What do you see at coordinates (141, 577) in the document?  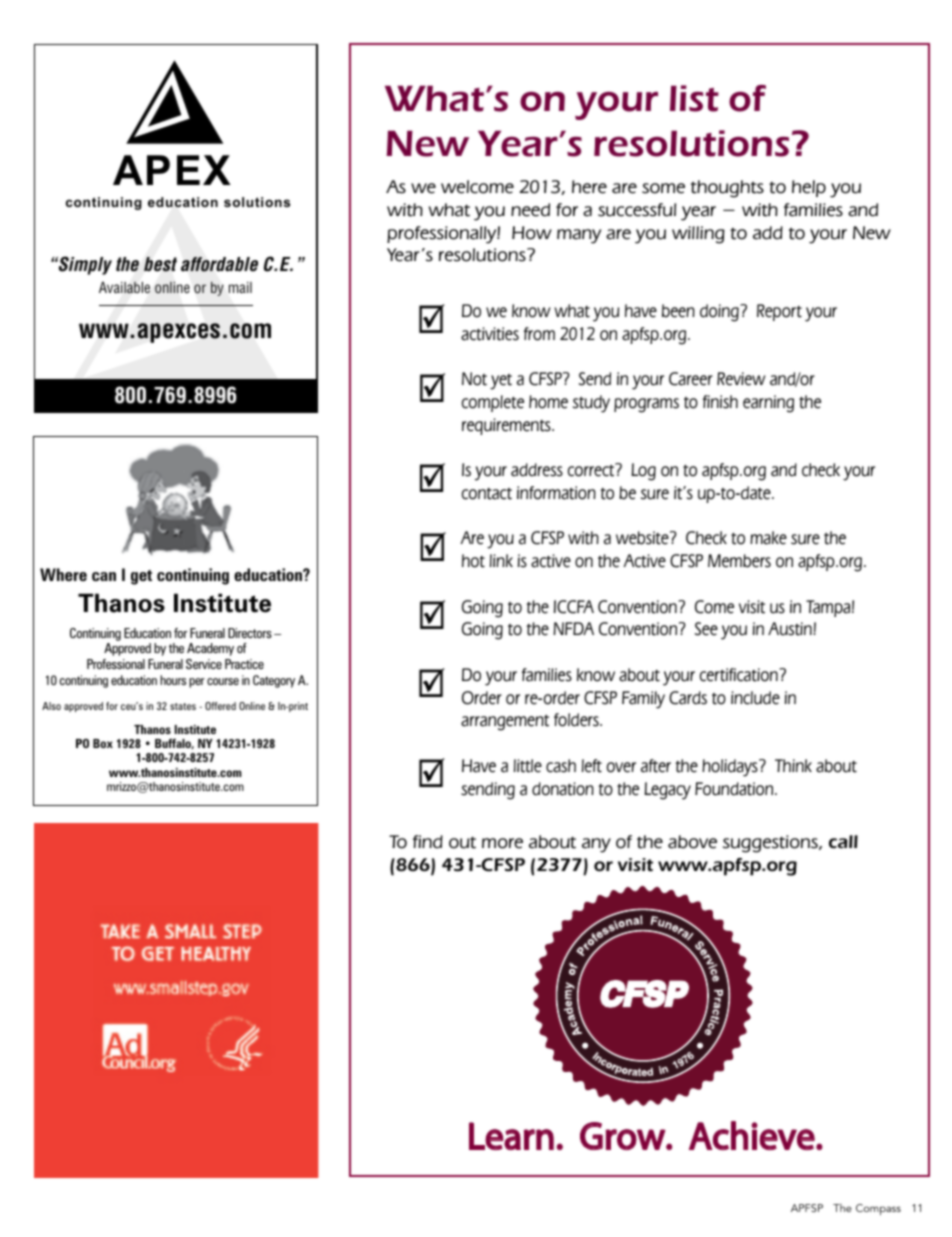 I see `get` at bounding box center [141, 577].
